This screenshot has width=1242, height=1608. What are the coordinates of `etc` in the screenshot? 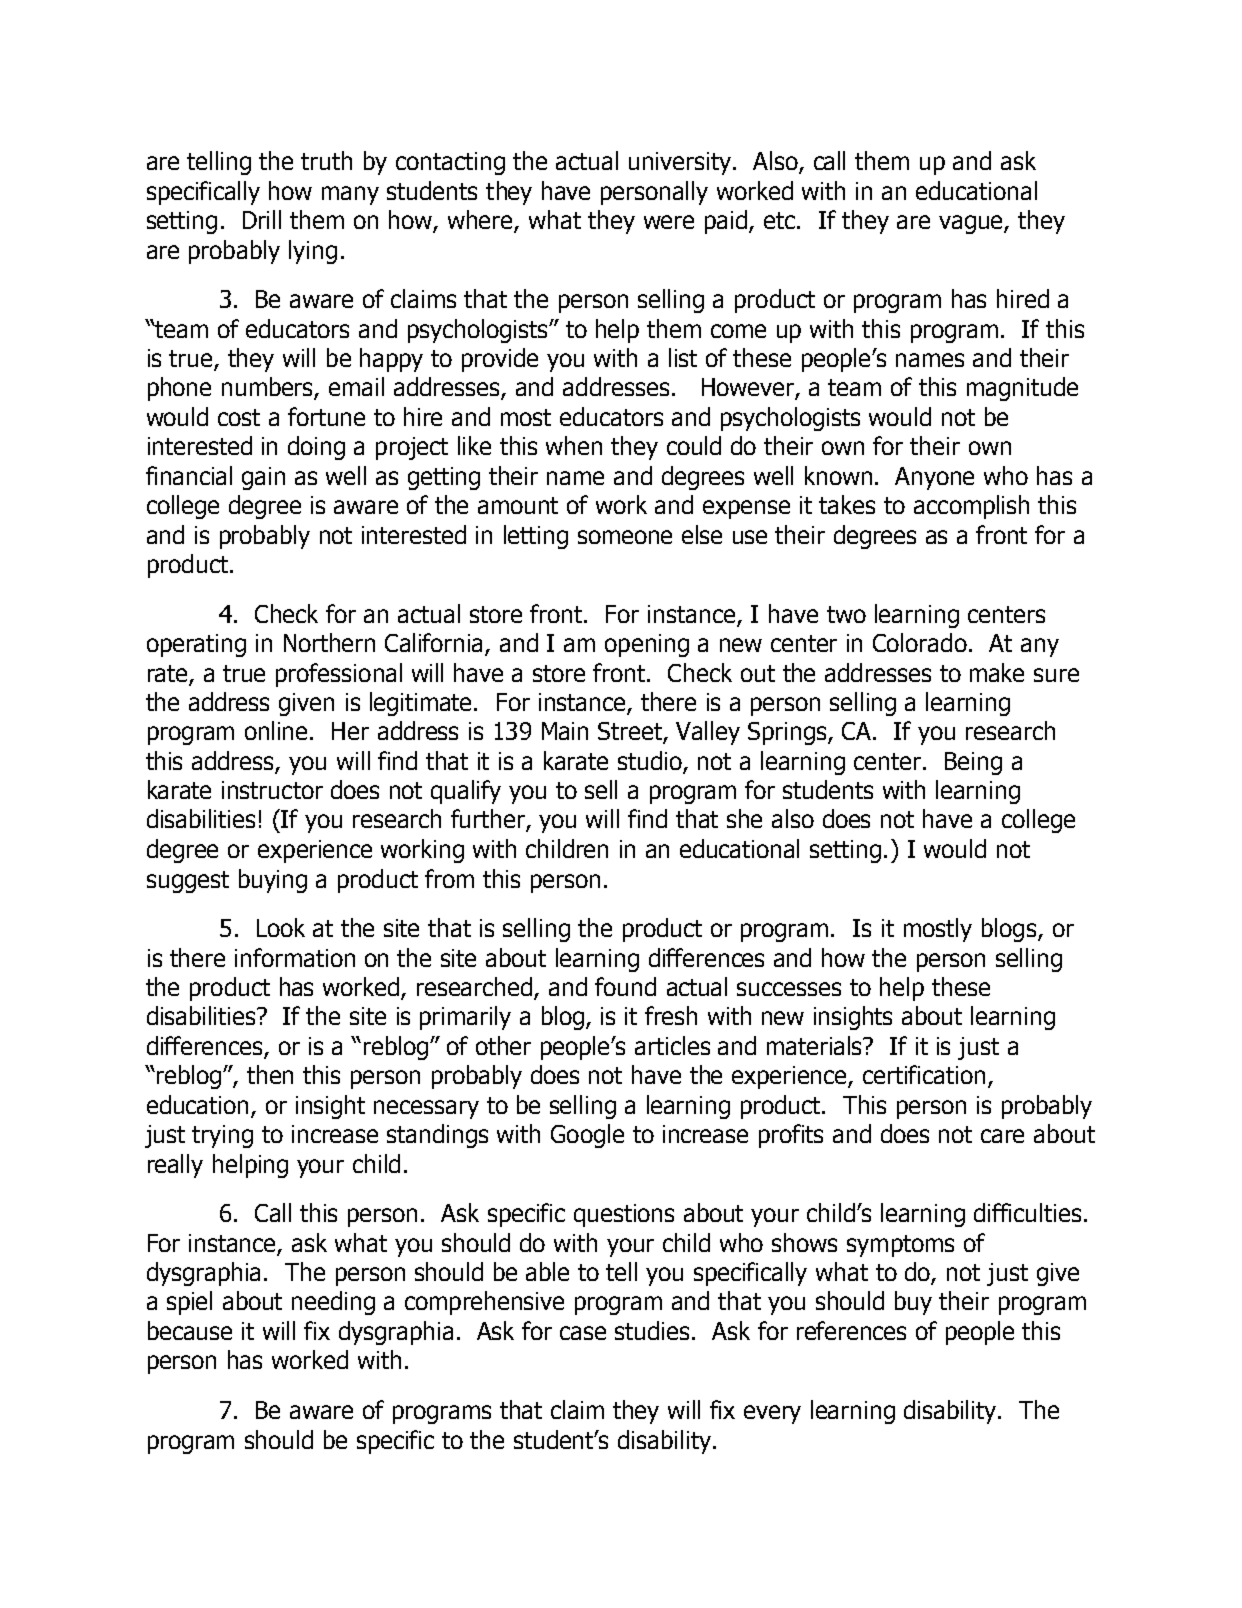 It's located at (781, 220).
